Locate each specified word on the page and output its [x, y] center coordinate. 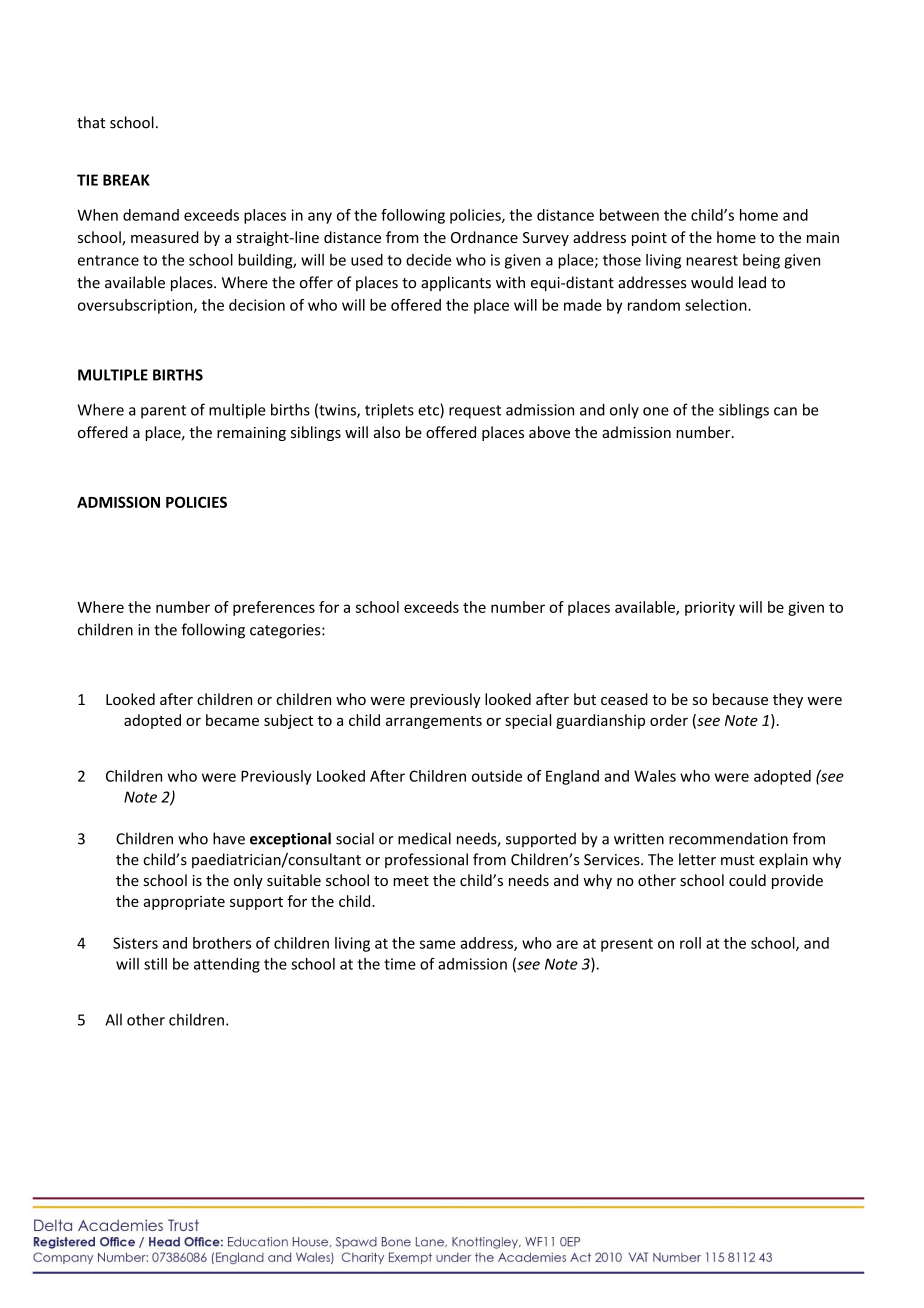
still [155, 964]
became [232, 720]
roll [690, 943]
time [400, 964]
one [656, 411]
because [740, 699]
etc [429, 410]
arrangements [434, 722]
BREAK [126, 180]
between [629, 215]
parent [163, 412]
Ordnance [484, 237]
